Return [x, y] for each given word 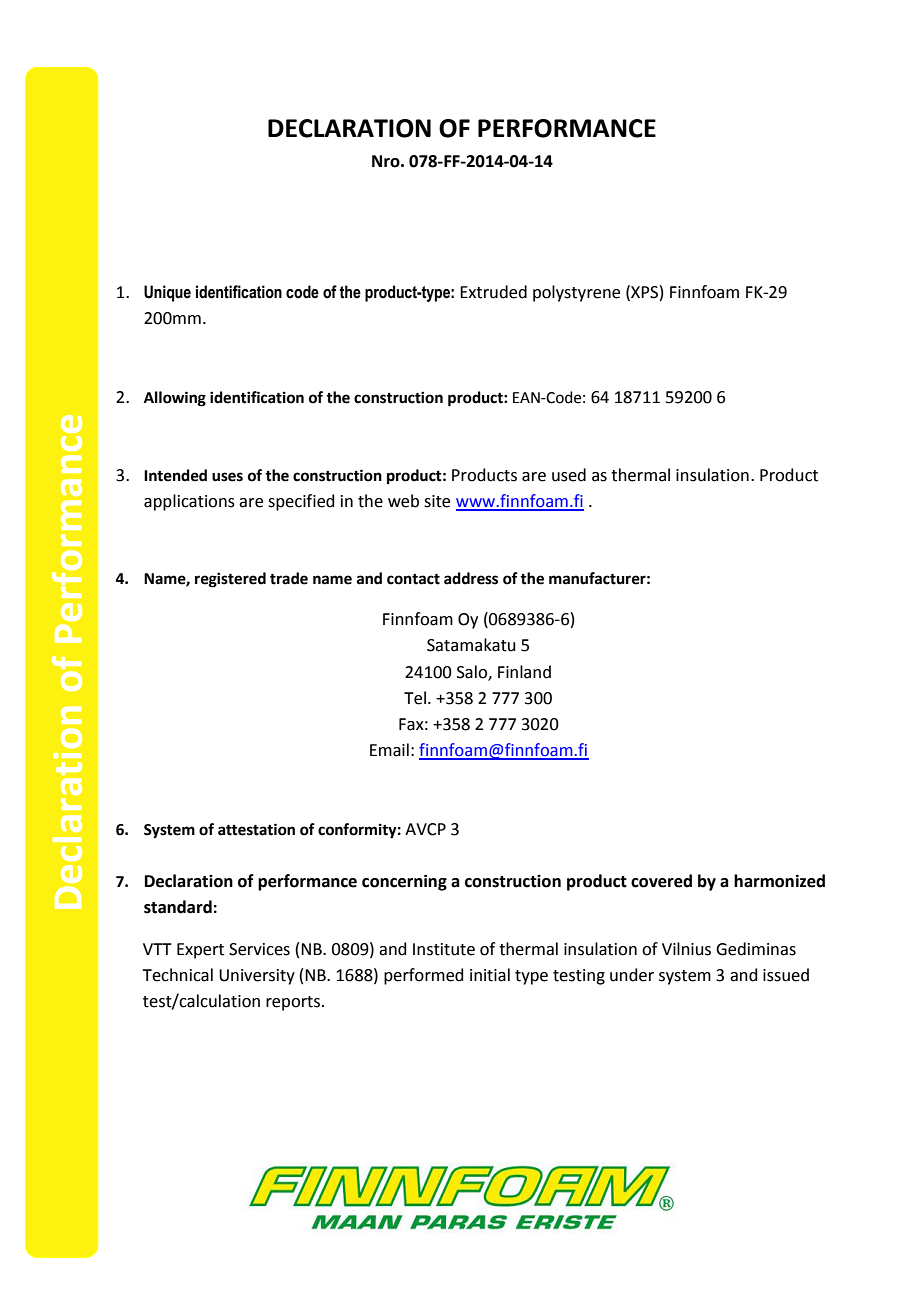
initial [490, 975]
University [257, 977]
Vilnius [686, 949]
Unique [167, 293]
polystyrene [576, 293]
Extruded [493, 292]
